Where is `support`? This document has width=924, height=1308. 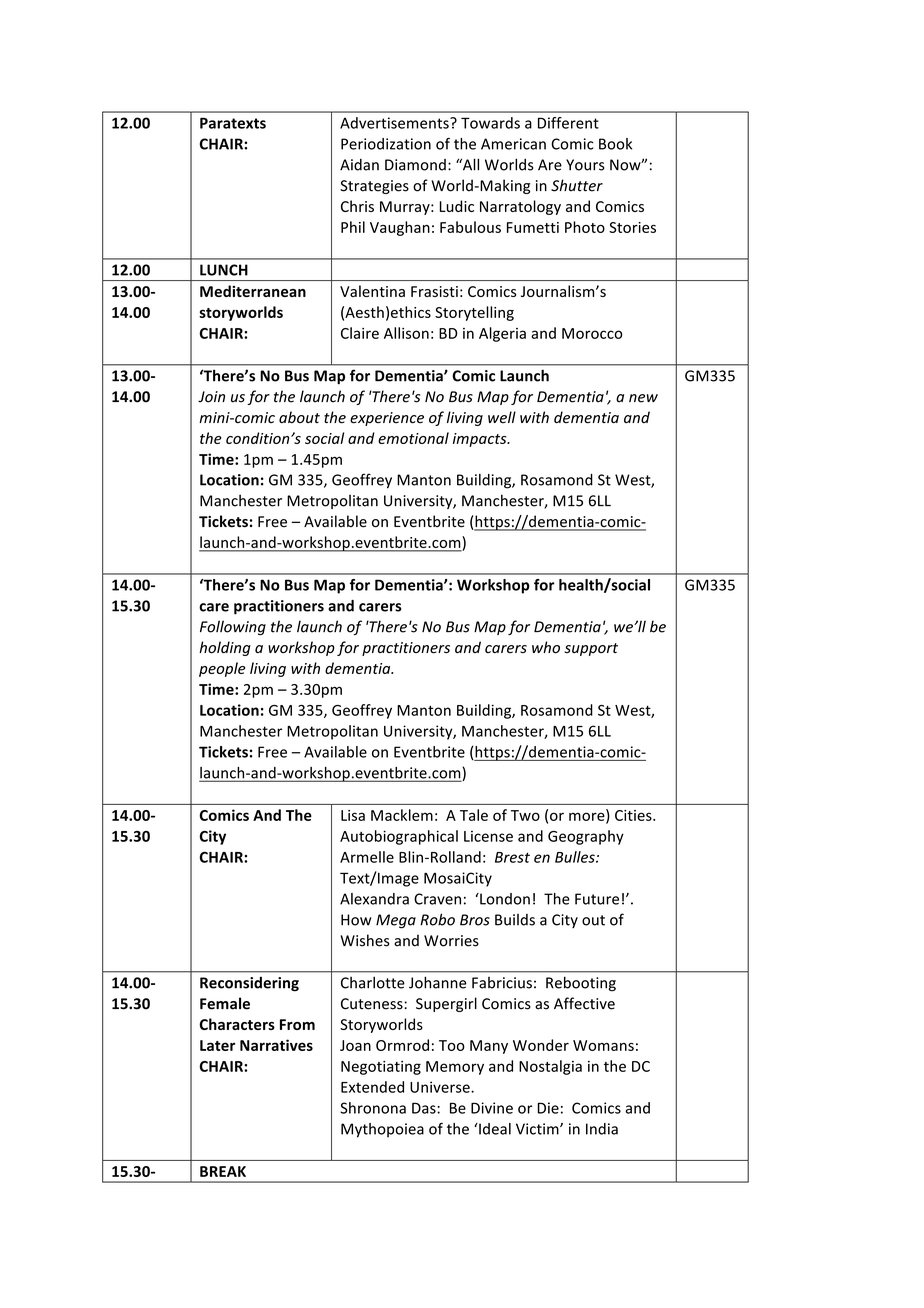
support is located at coordinates (591, 649).
